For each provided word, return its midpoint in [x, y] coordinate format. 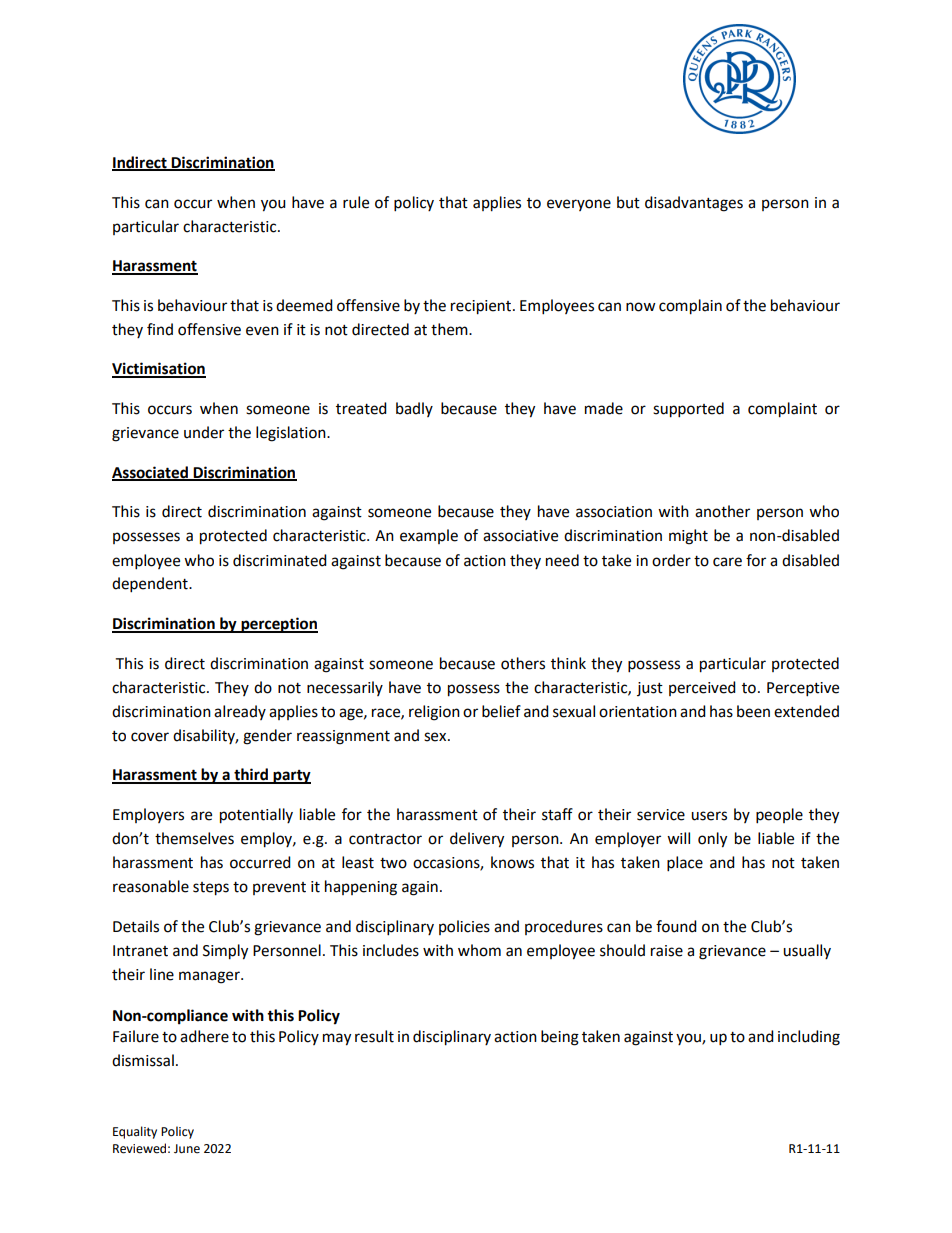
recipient [482, 307]
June [187, 1149]
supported [688, 410]
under [204, 432]
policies [464, 927]
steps [211, 889]
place [685, 864]
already [240, 712]
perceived [702, 688]
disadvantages [694, 204]
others [523, 663]
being [560, 1038]
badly [414, 409]
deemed [304, 305]
